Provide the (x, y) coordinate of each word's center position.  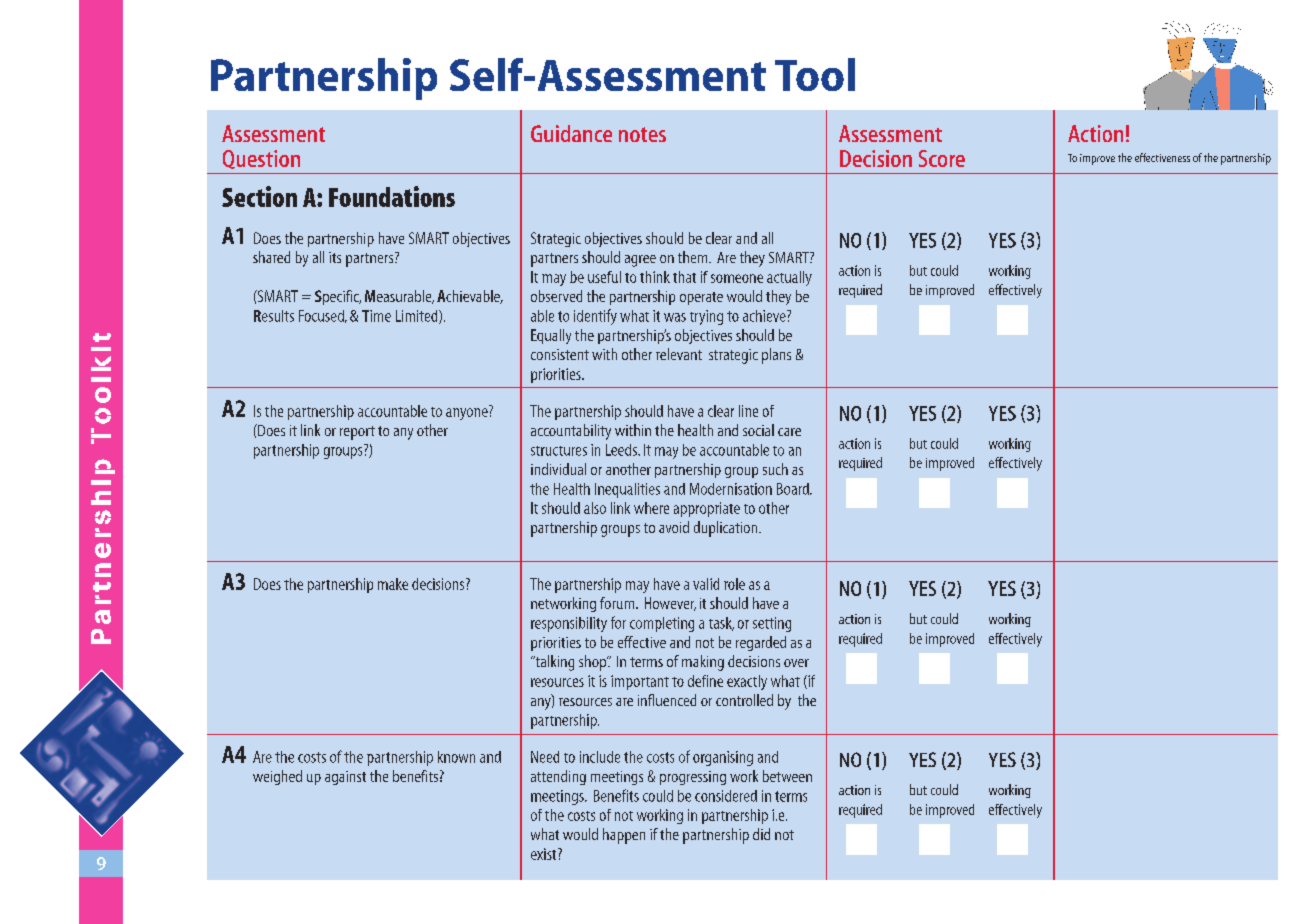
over (796, 663)
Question (261, 159)
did (761, 834)
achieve (765, 316)
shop (594, 663)
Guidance (571, 133)
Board (794, 489)
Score (942, 158)
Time (376, 316)
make (393, 584)
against (345, 778)
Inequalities (627, 490)
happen (624, 836)
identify (595, 317)
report (357, 433)
